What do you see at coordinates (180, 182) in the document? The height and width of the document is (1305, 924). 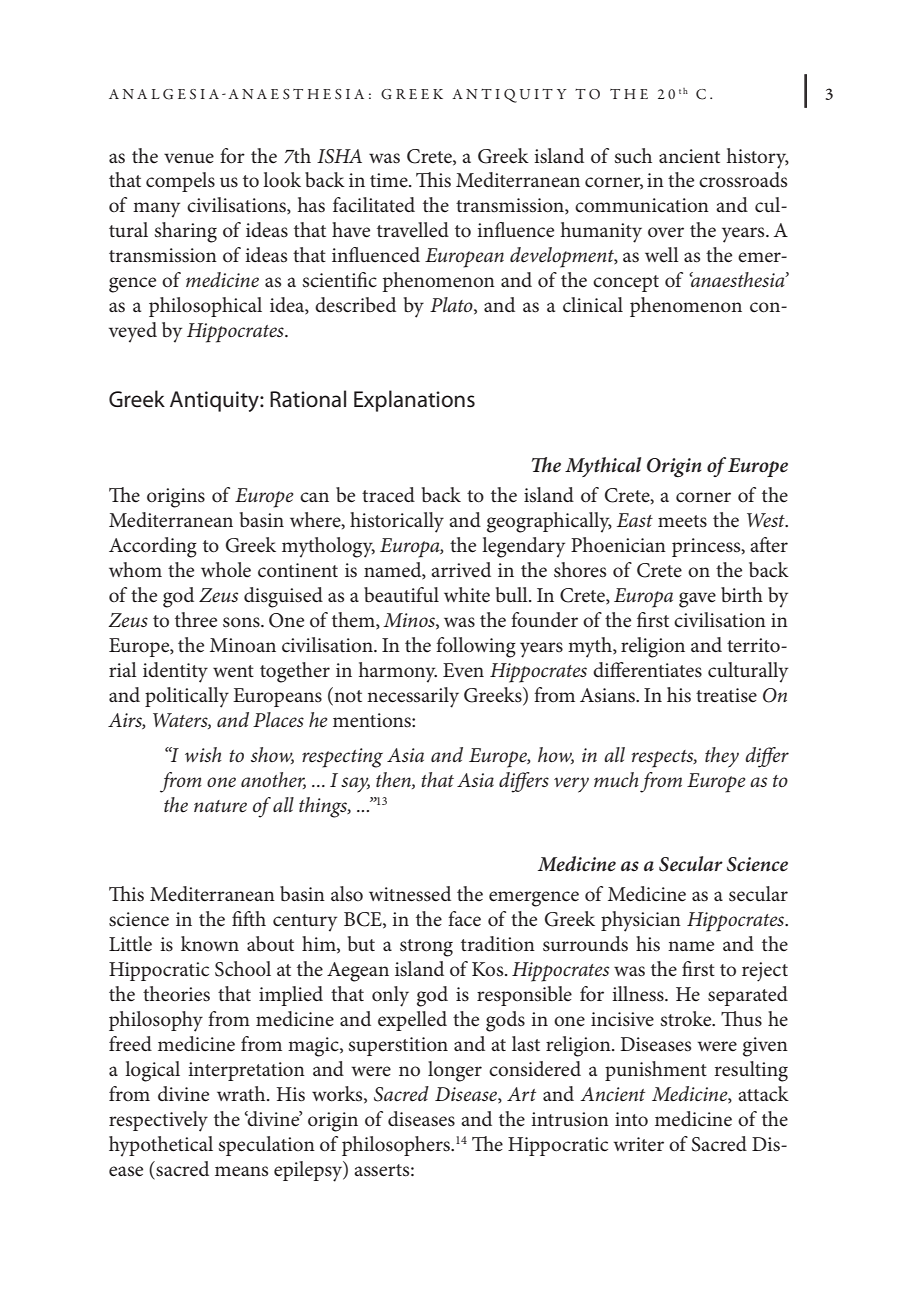 I see `compels` at bounding box center [180, 182].
